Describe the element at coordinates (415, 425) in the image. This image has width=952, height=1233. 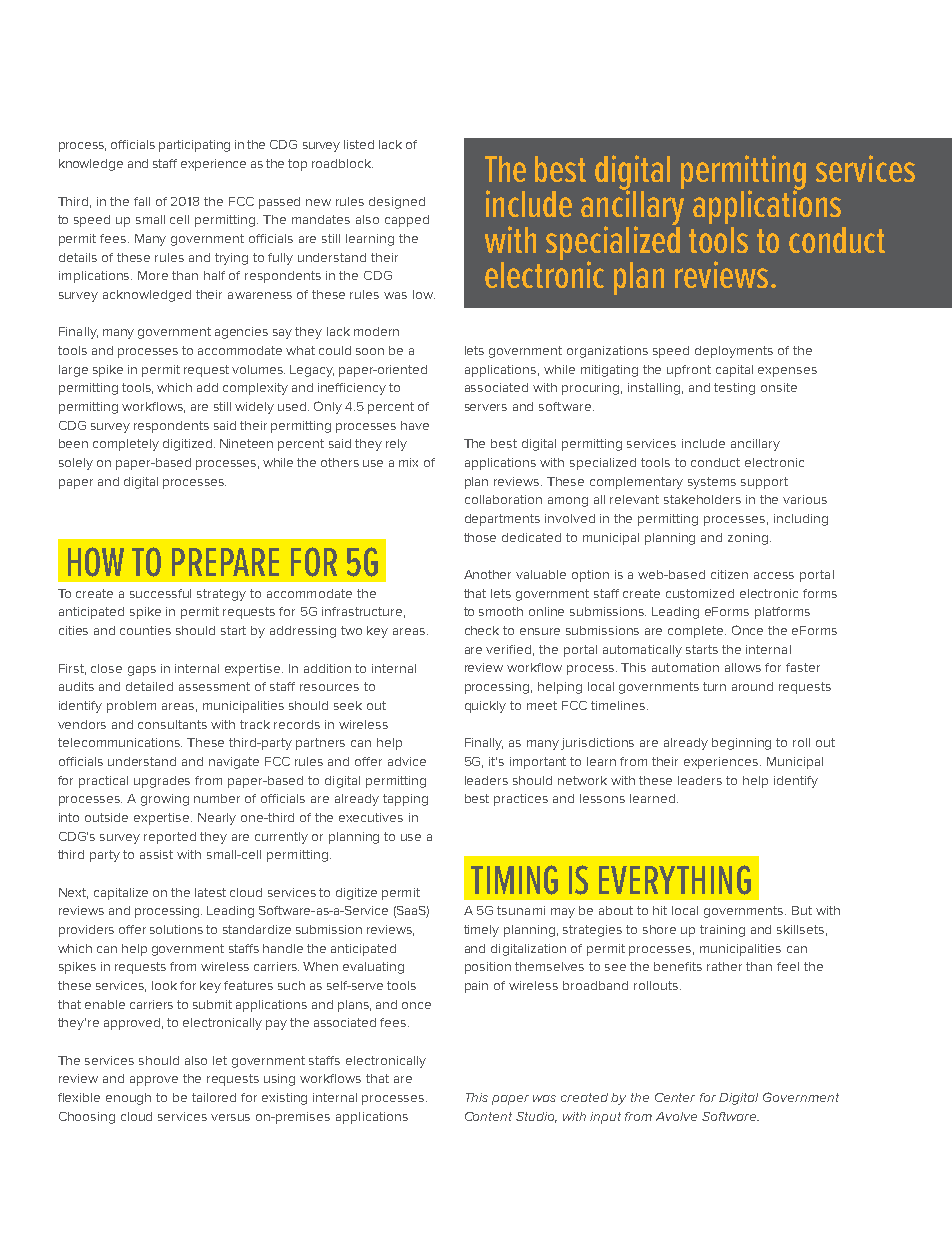
I see `have` at that location.
